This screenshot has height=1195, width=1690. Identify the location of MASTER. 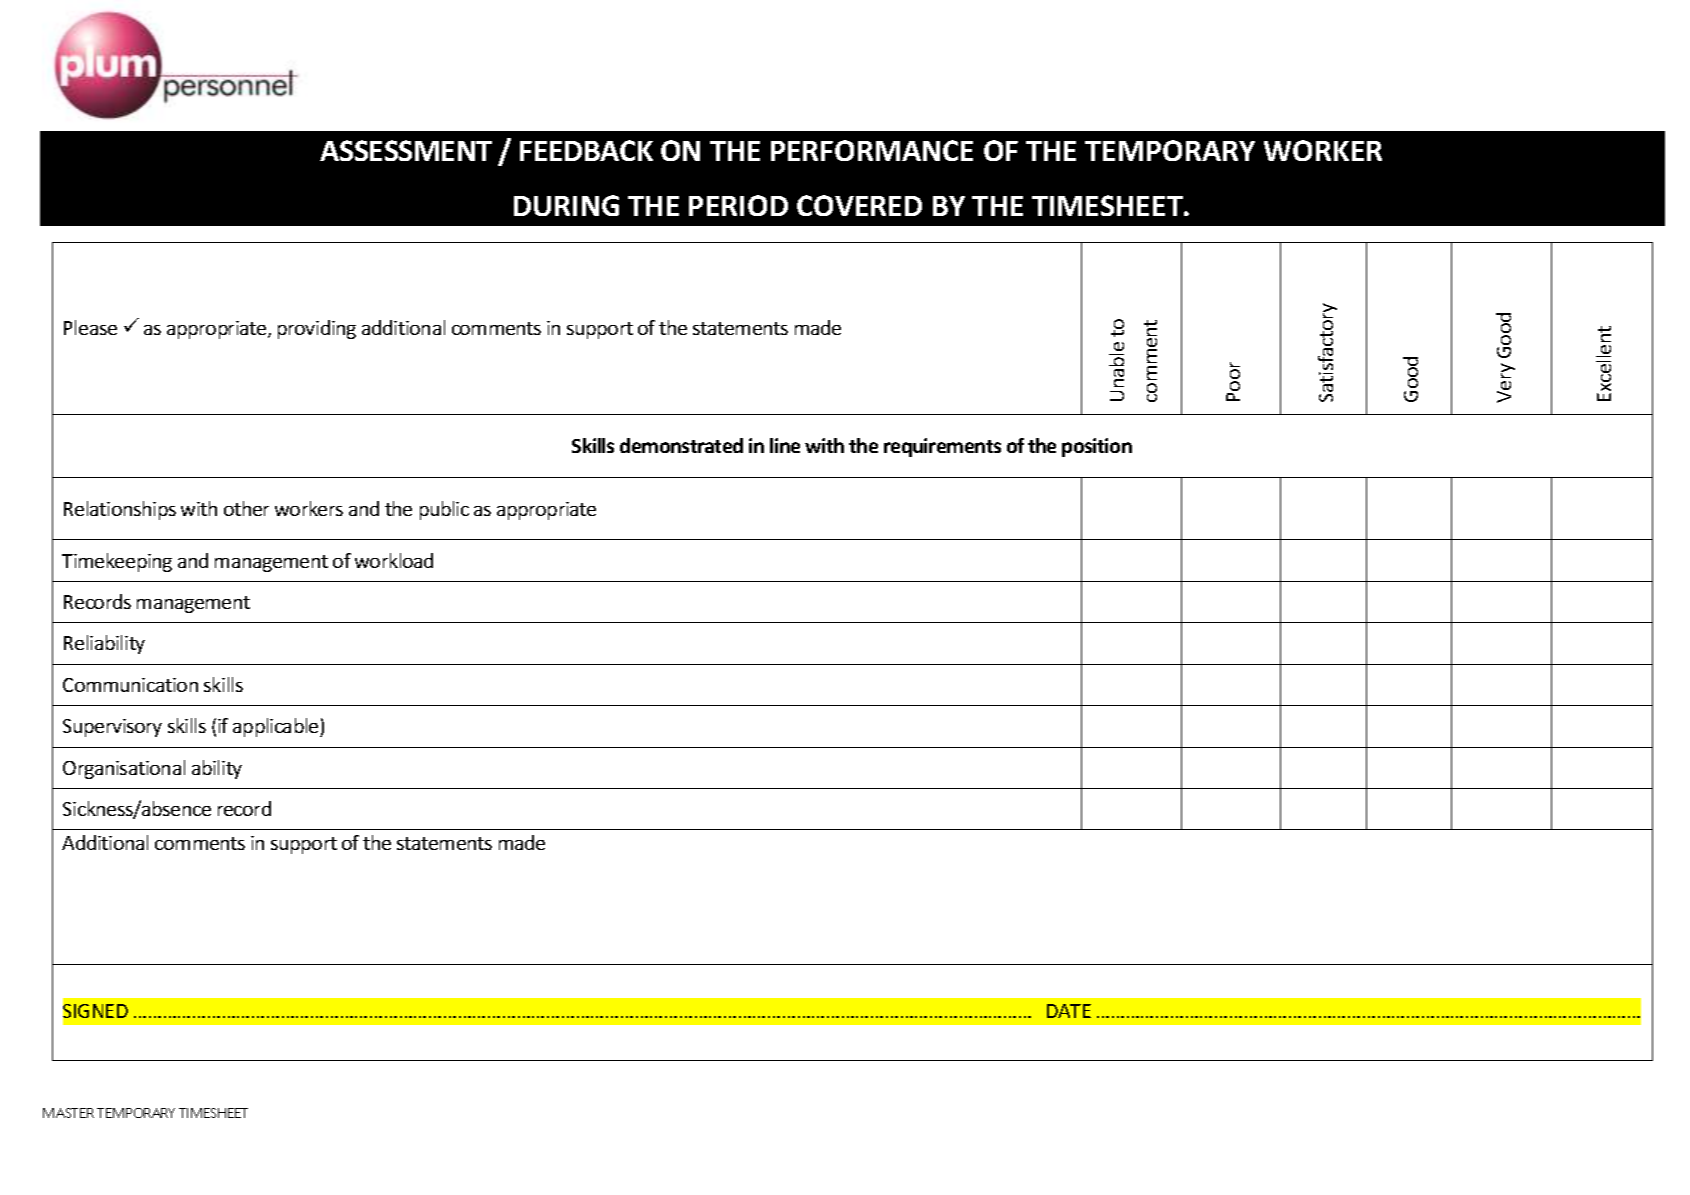
(68, 1113).
